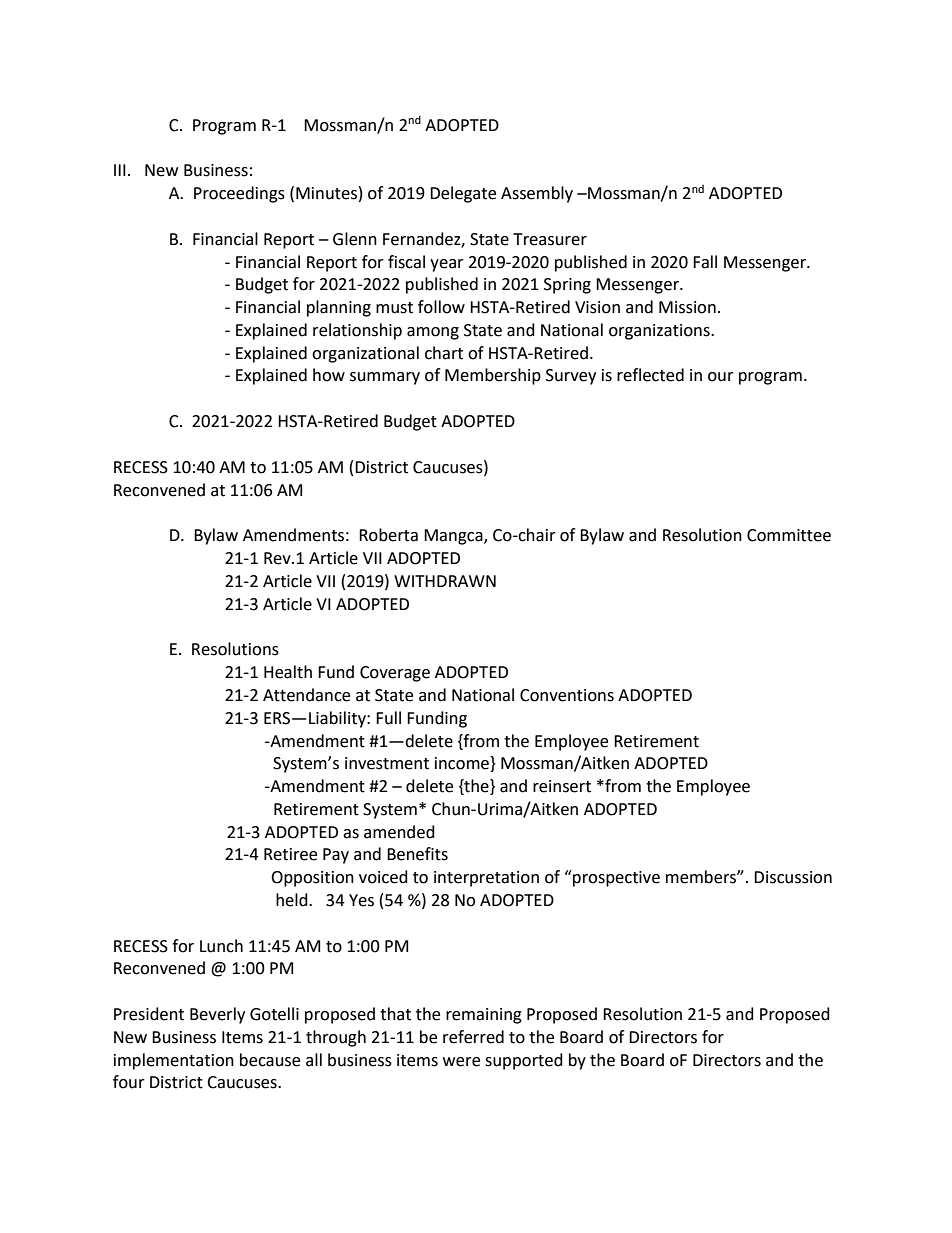  Describe the element at coordinates (290, 854) in the image. I see `Retiree` at that location.
